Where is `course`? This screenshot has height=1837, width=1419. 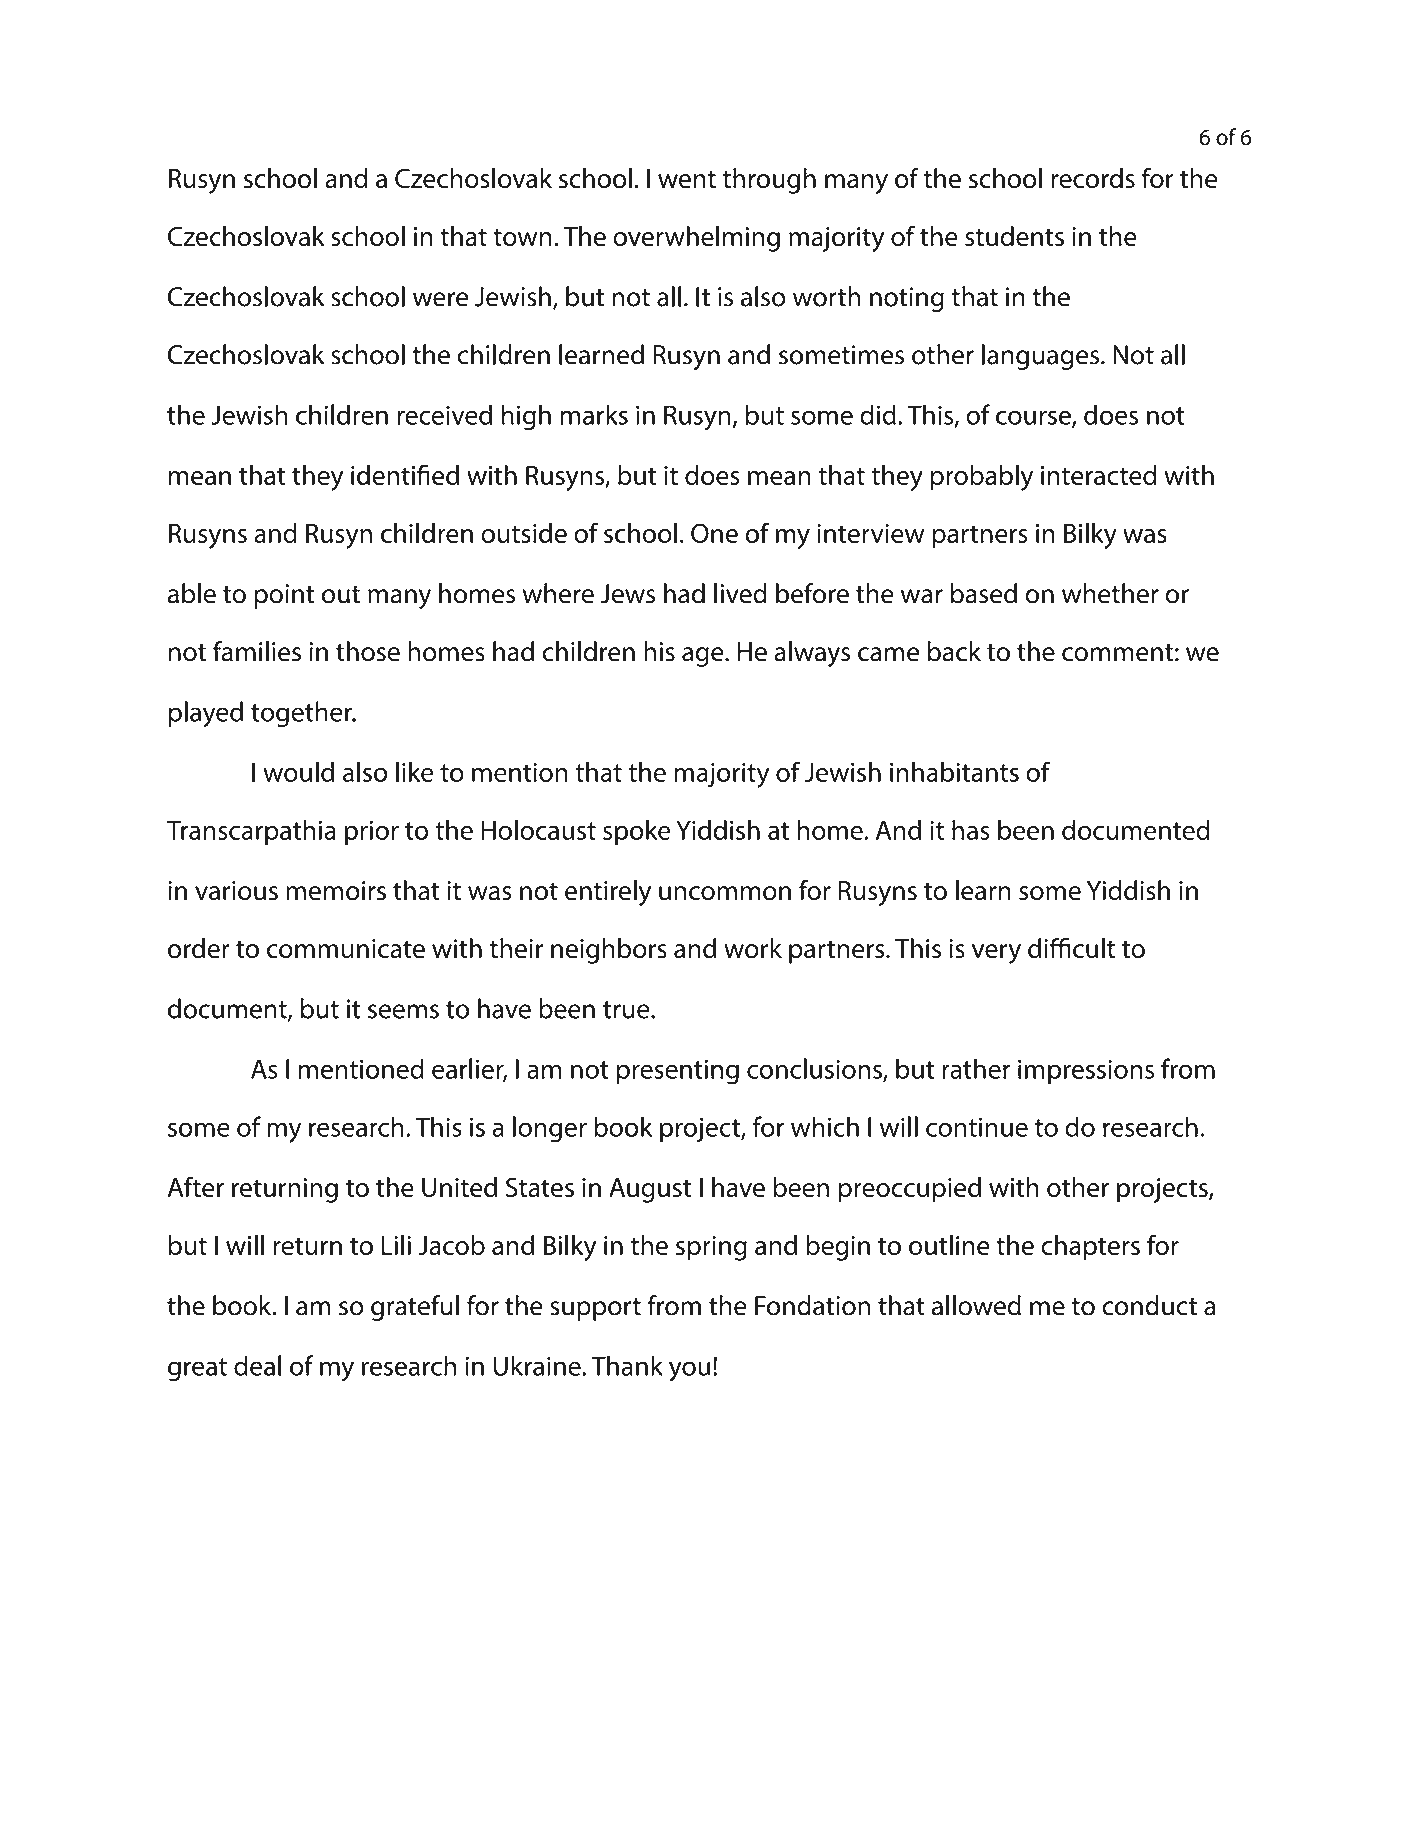 course is located at coordinates (1034, 418).
